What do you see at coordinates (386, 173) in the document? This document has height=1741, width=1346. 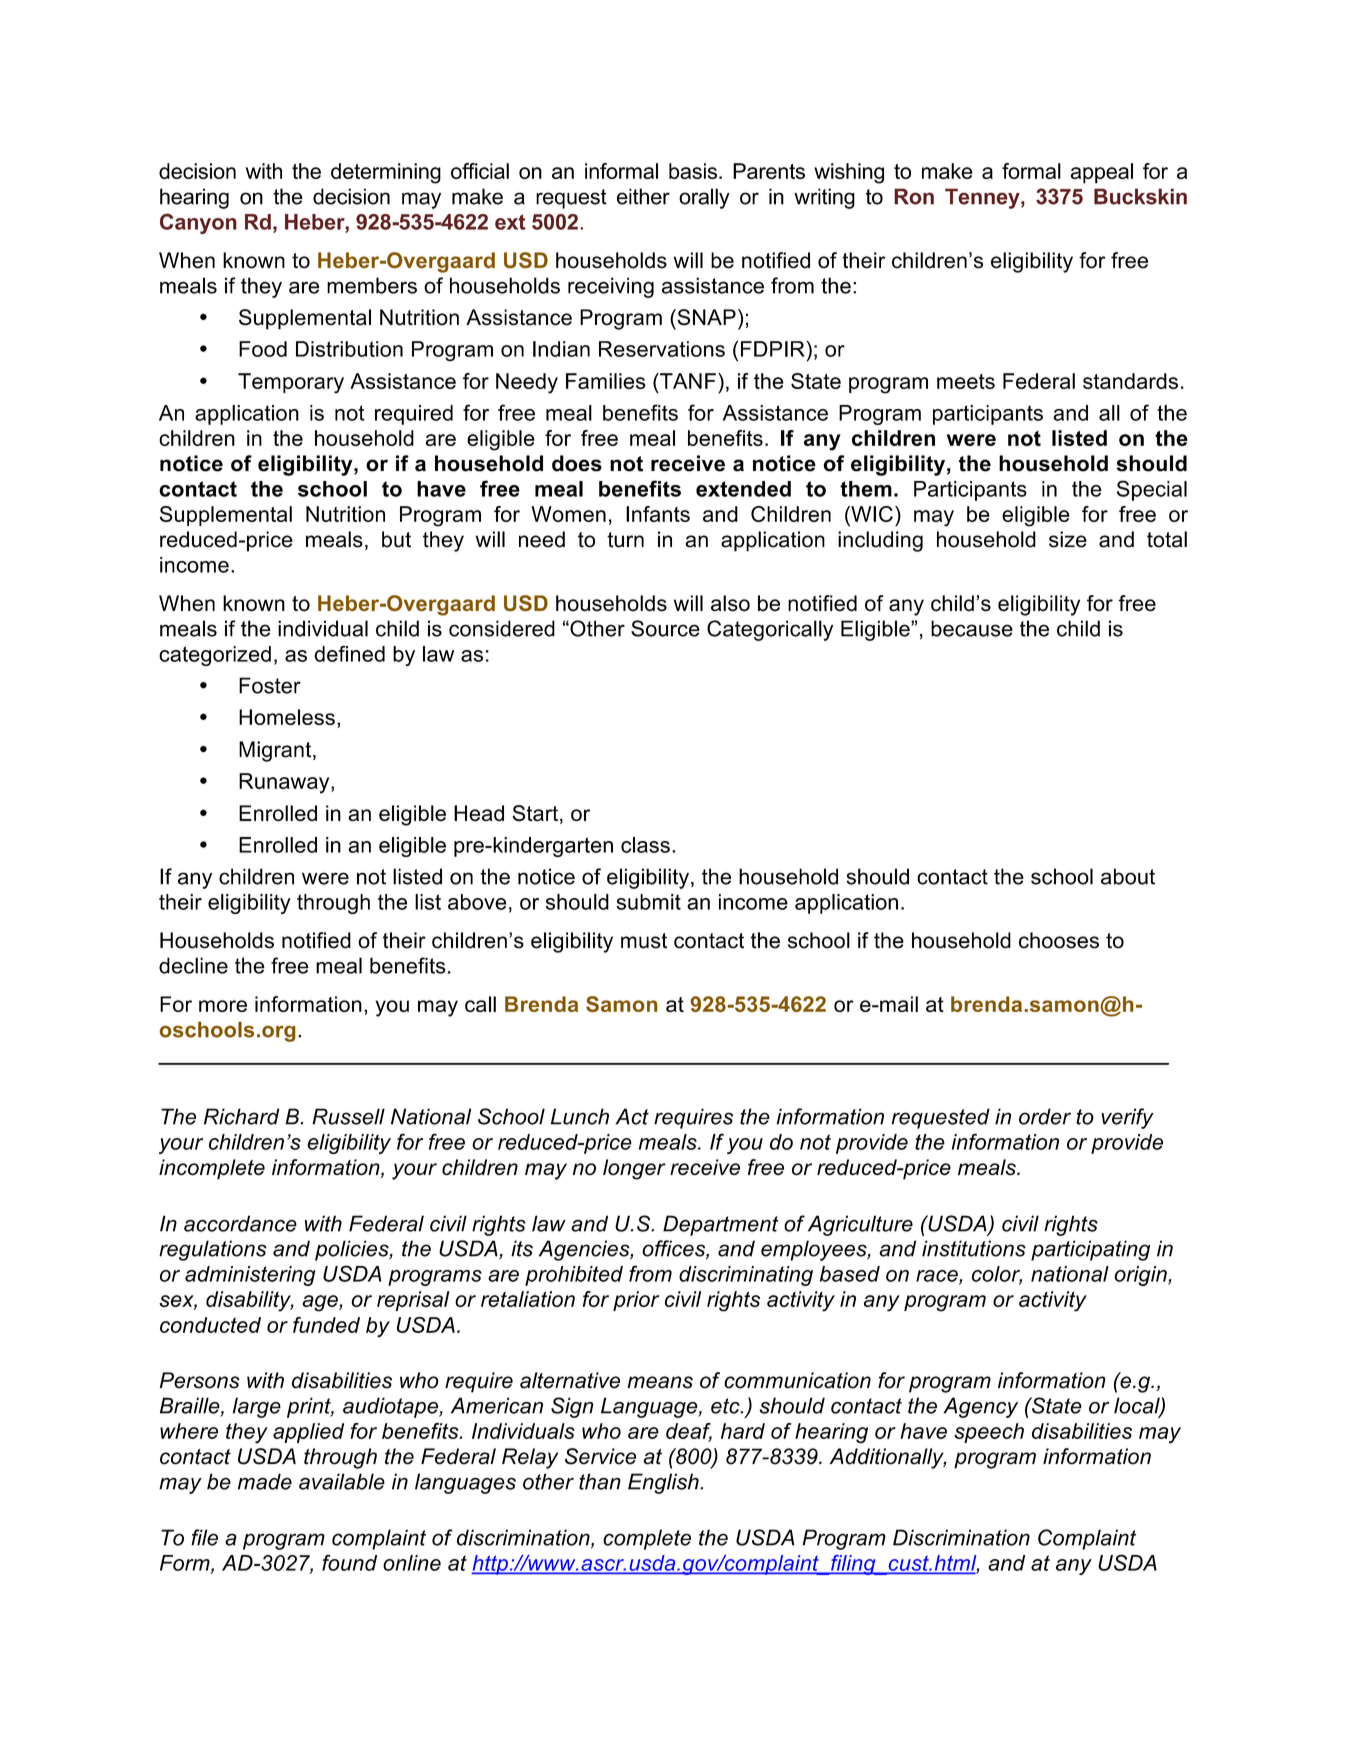 I see `determining` at bounding box center [386, 173].
